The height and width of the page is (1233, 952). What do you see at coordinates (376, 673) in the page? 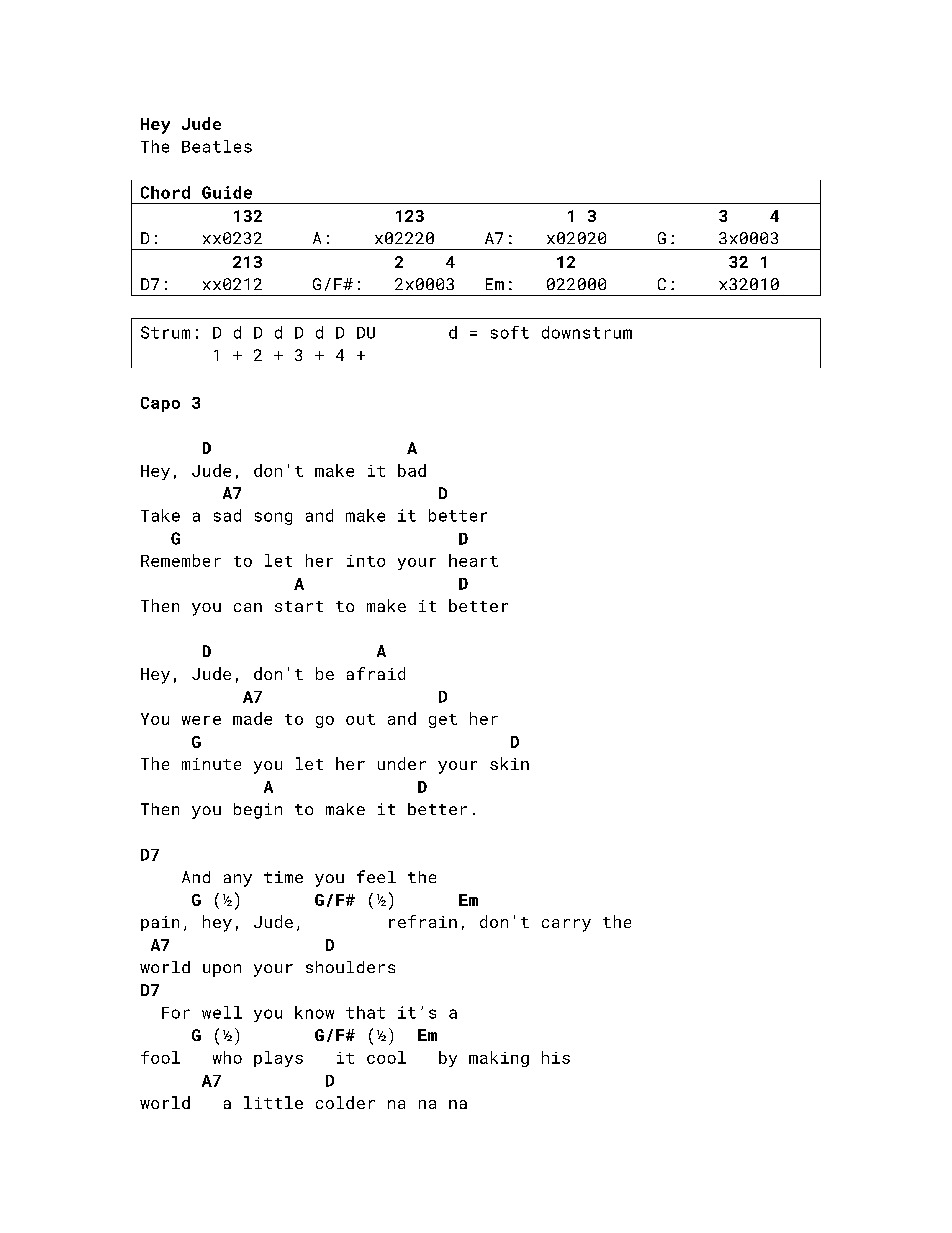
I see `afraid` at bounding box center [376, 673].
